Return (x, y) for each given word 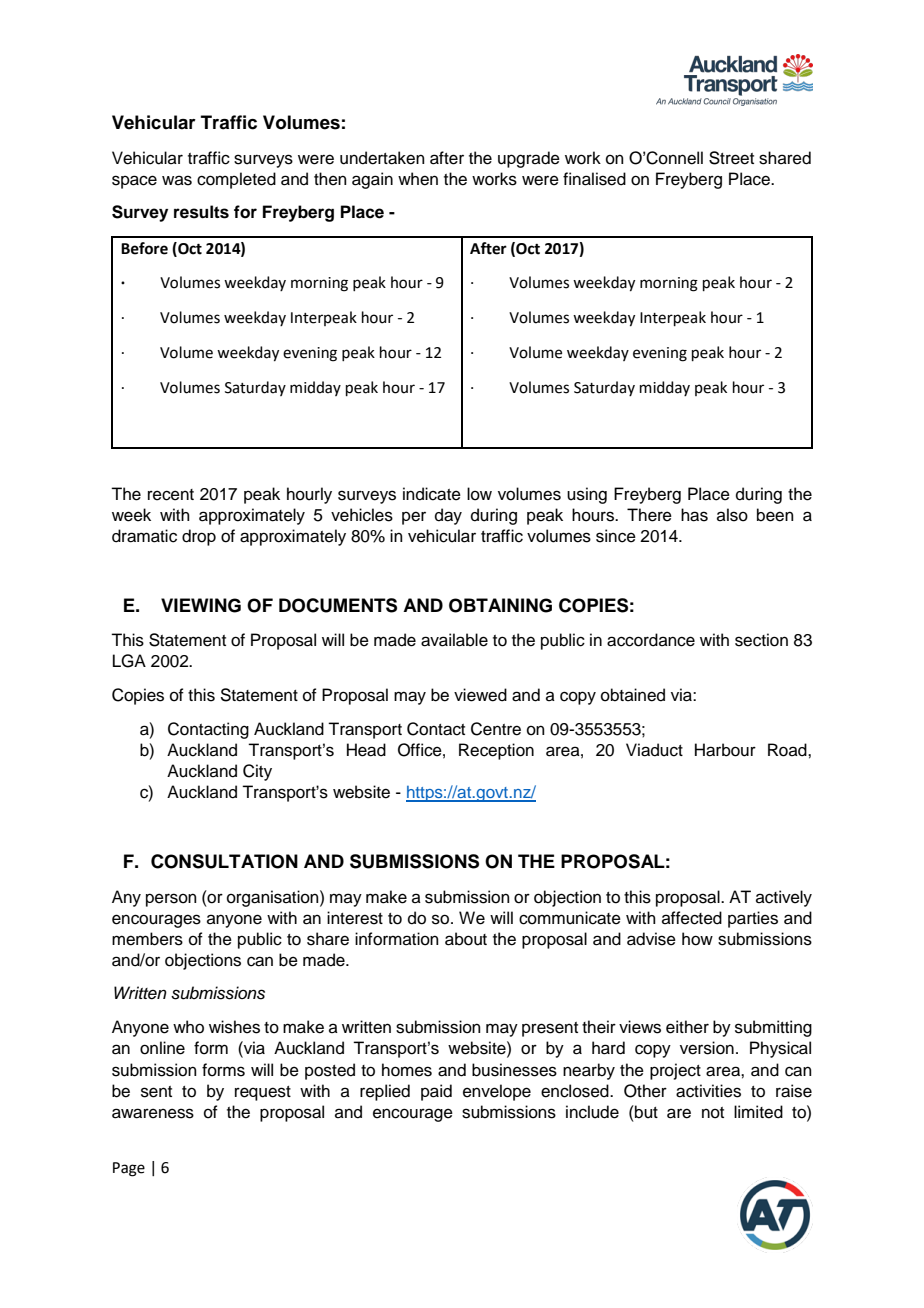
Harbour (725, 750)
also (732, 515)
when (418, 179)
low (479, 494)
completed (236, 180)
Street (731, 158)
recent (171, 495)
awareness (153, 1113)
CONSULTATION (224, 861)
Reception (496, 751)
